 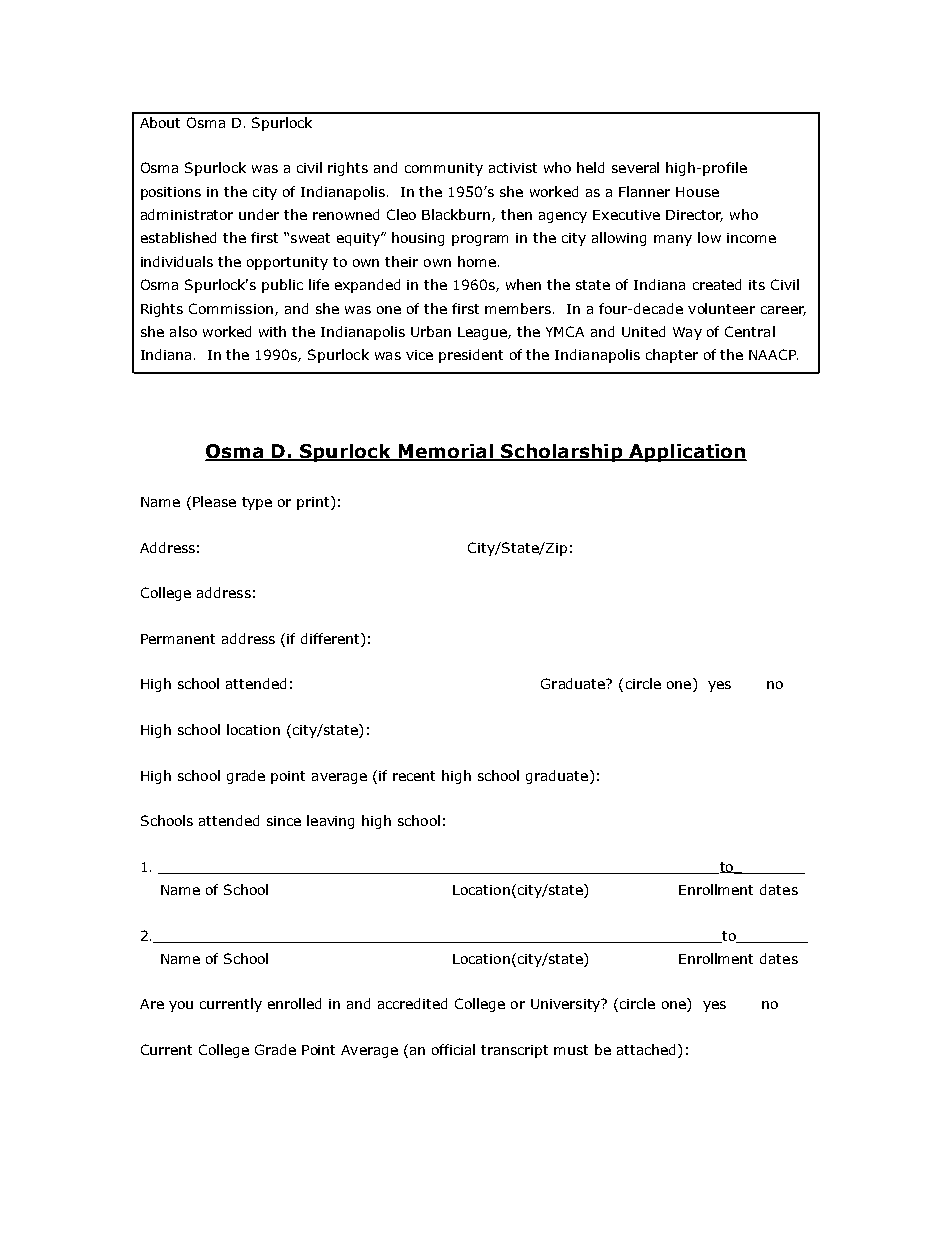 What do you see at coordinates (687, 453) in the document?
I see `Application` at bounding box center [687, 453].
